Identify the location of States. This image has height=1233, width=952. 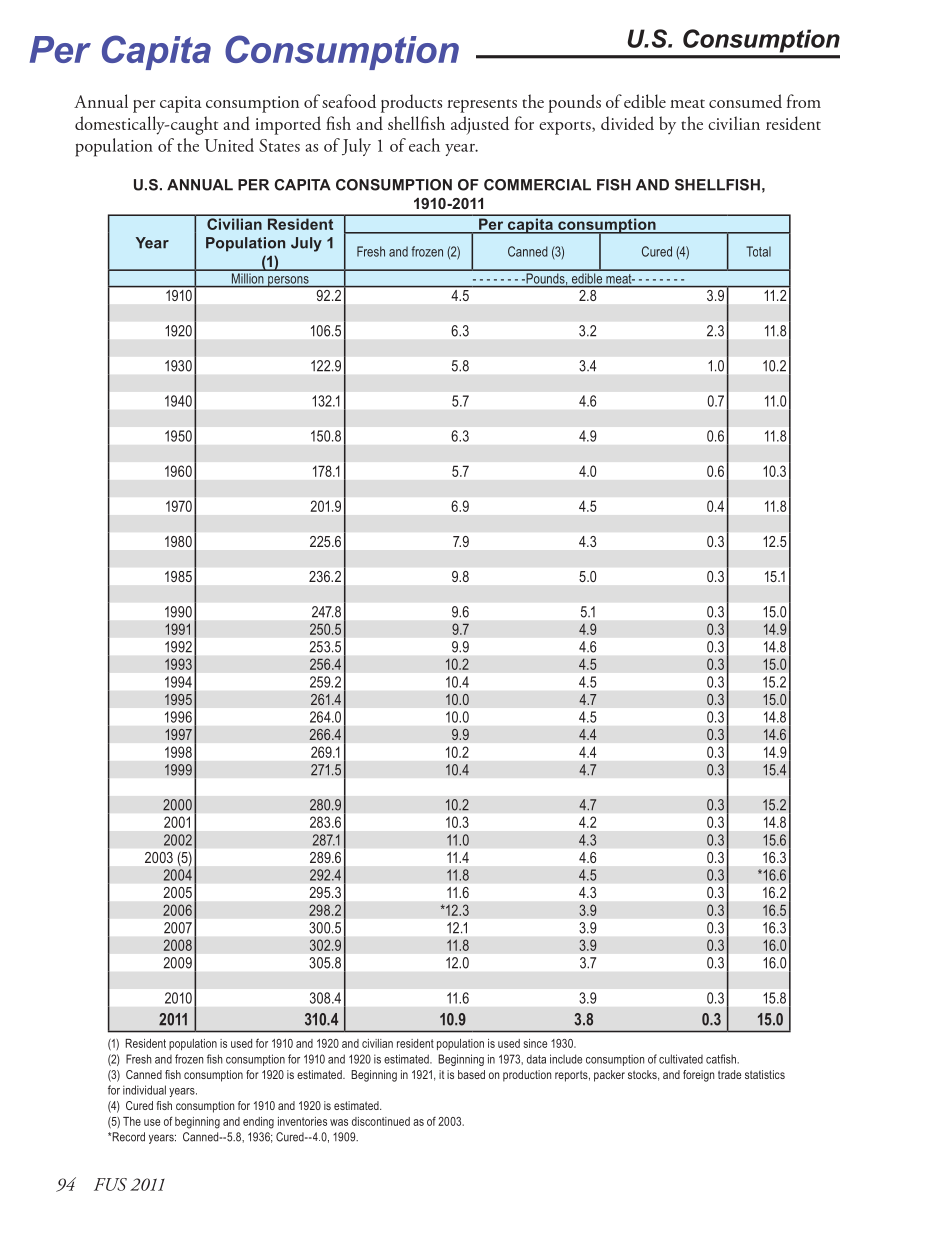
(279, 145).
